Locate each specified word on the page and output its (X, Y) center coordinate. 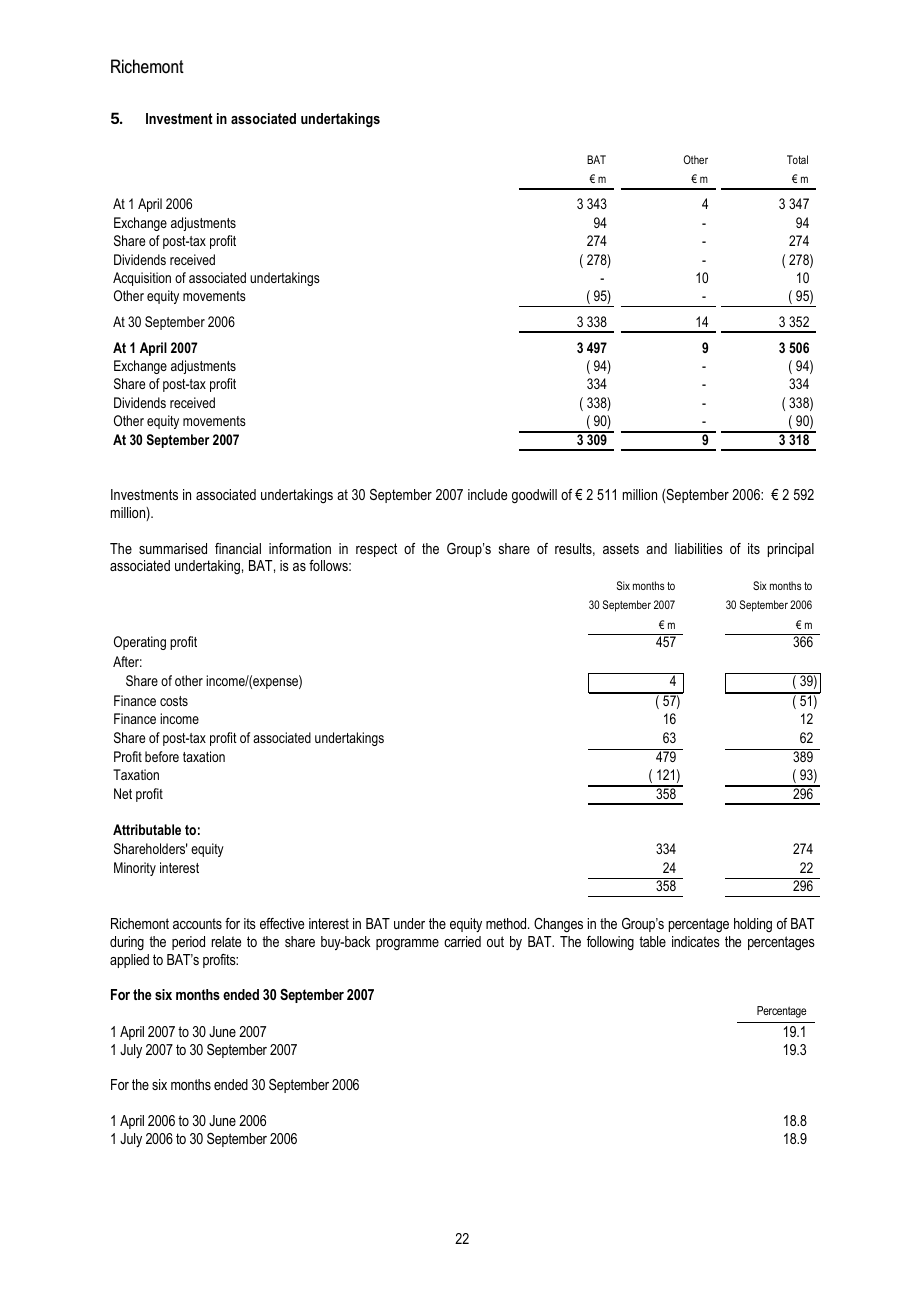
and (656, 548)
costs (174, 701)
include (487, 494)
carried (462, 941)
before (162, 756)
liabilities (699, 548)
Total (797, 159)
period (188, 943)
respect (376, 550)
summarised (173, 548)
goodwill (534, 496)
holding (753, 925)
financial (238, 548)
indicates (696, 941)
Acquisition (142, 279)
